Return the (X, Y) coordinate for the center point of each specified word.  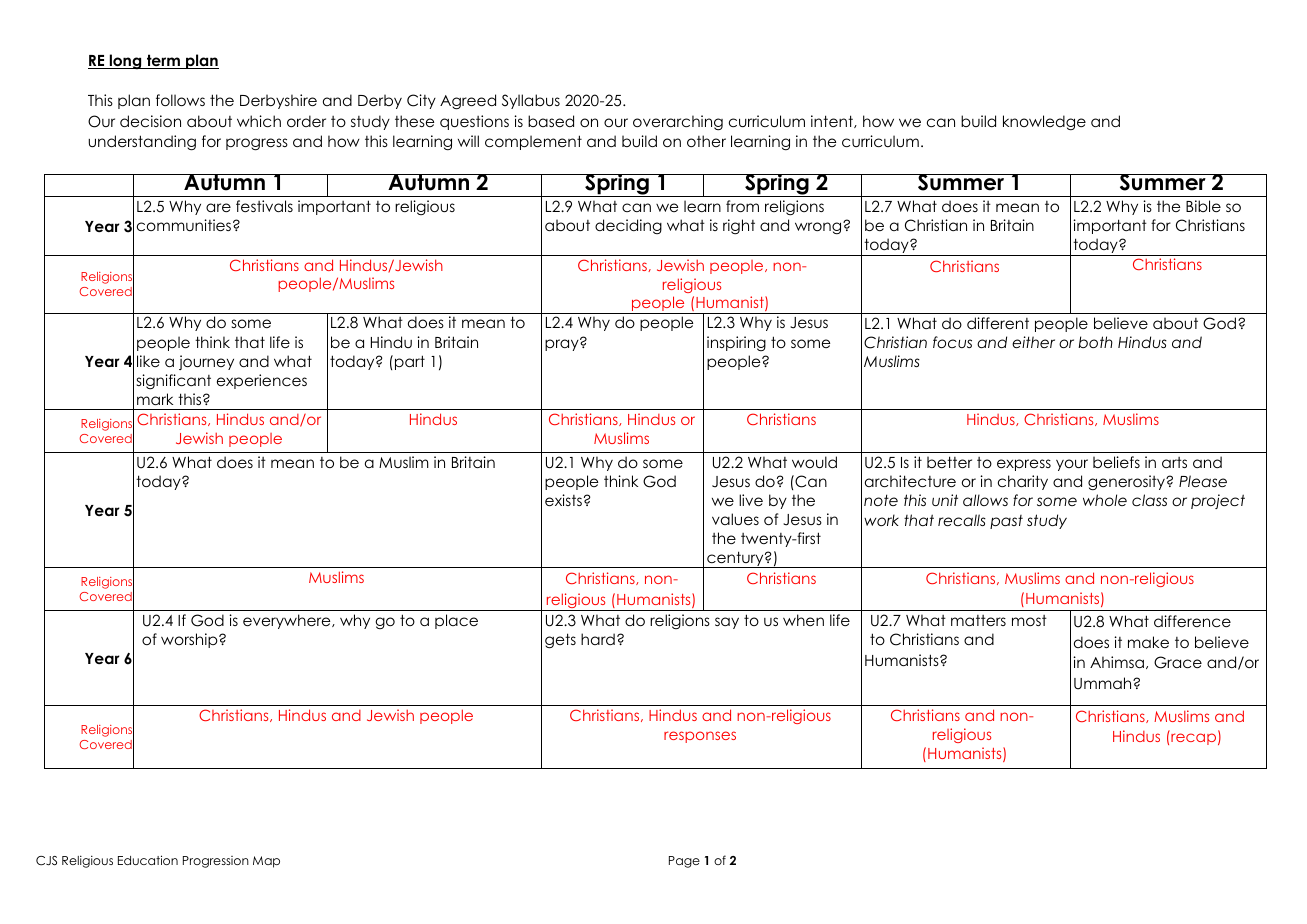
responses (700, 737)
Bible (1203, 206)
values (735, 519)
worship (190, 640)
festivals (264, 206)
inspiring (736, 343)
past (1006, 522)
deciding (628, 226)
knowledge (1044, 122)
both (1095, 342)
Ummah (1104, 683)
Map (266, 862)
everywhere (288, 621)
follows (180, 100)
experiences (262, 381)
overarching (678, 123)
